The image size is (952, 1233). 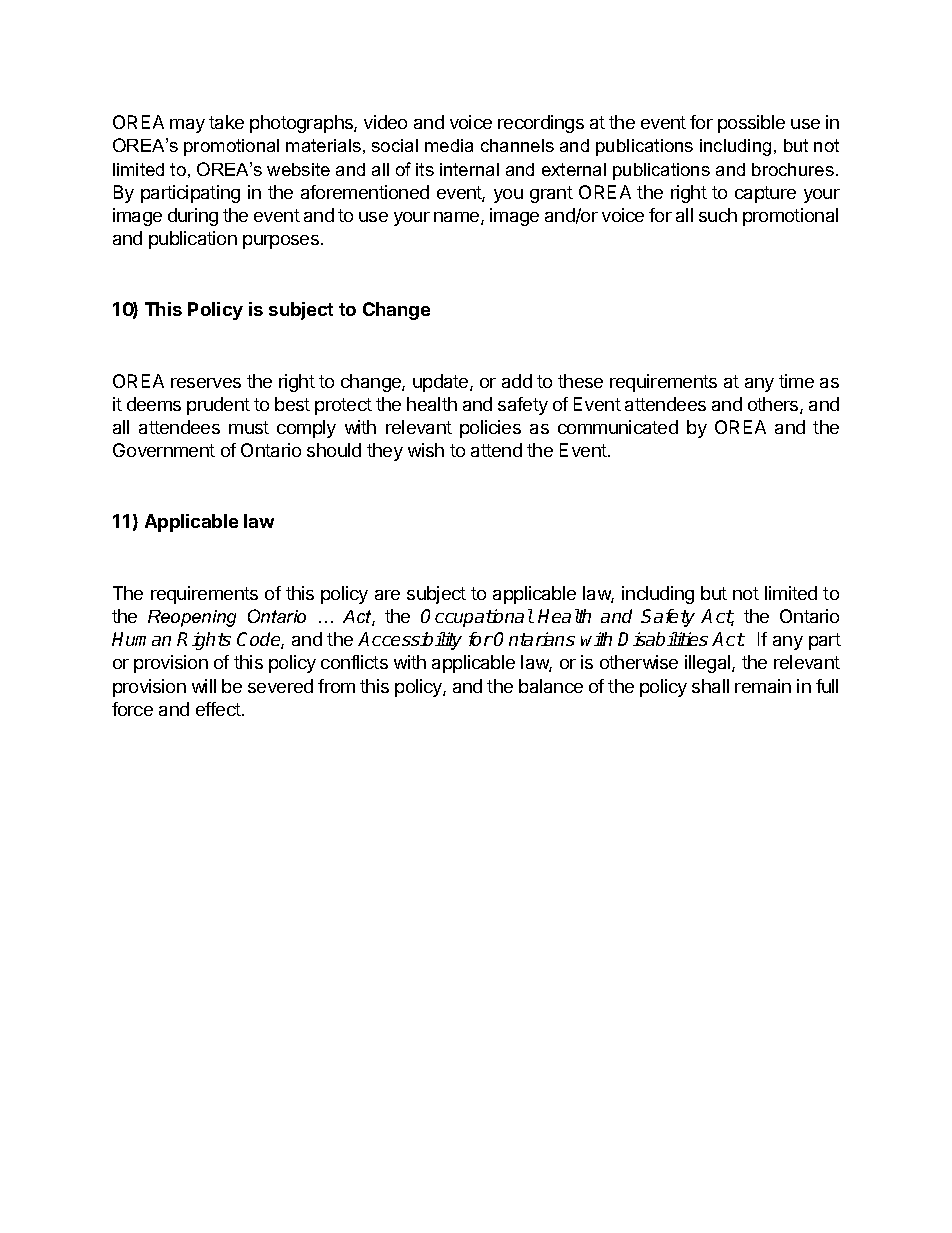 What do you see at coordinates (796, 381) in the image?
I see `time` at bounding box center [796, 381].
